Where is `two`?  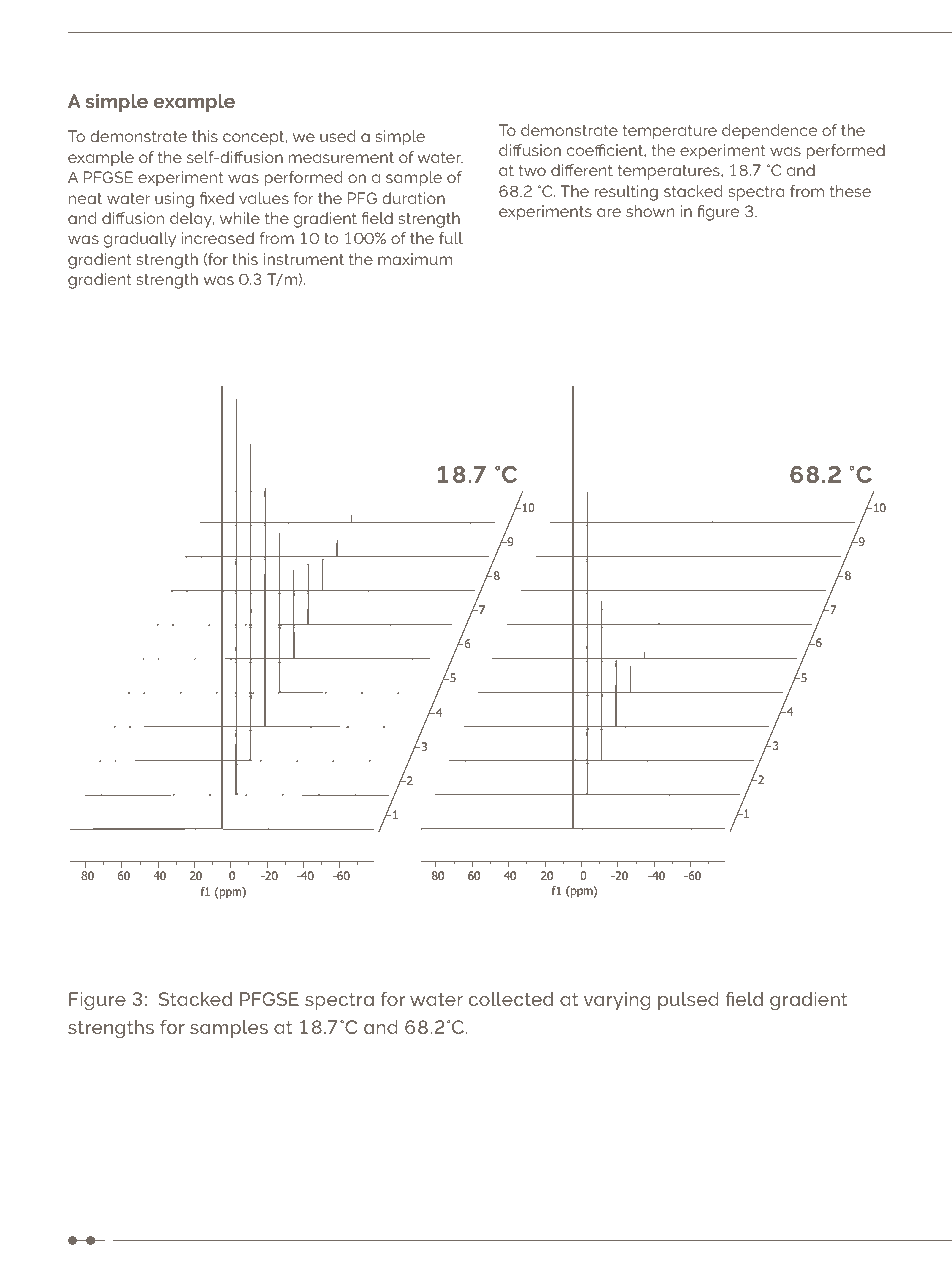
two is located at coordinates (532, 170).
